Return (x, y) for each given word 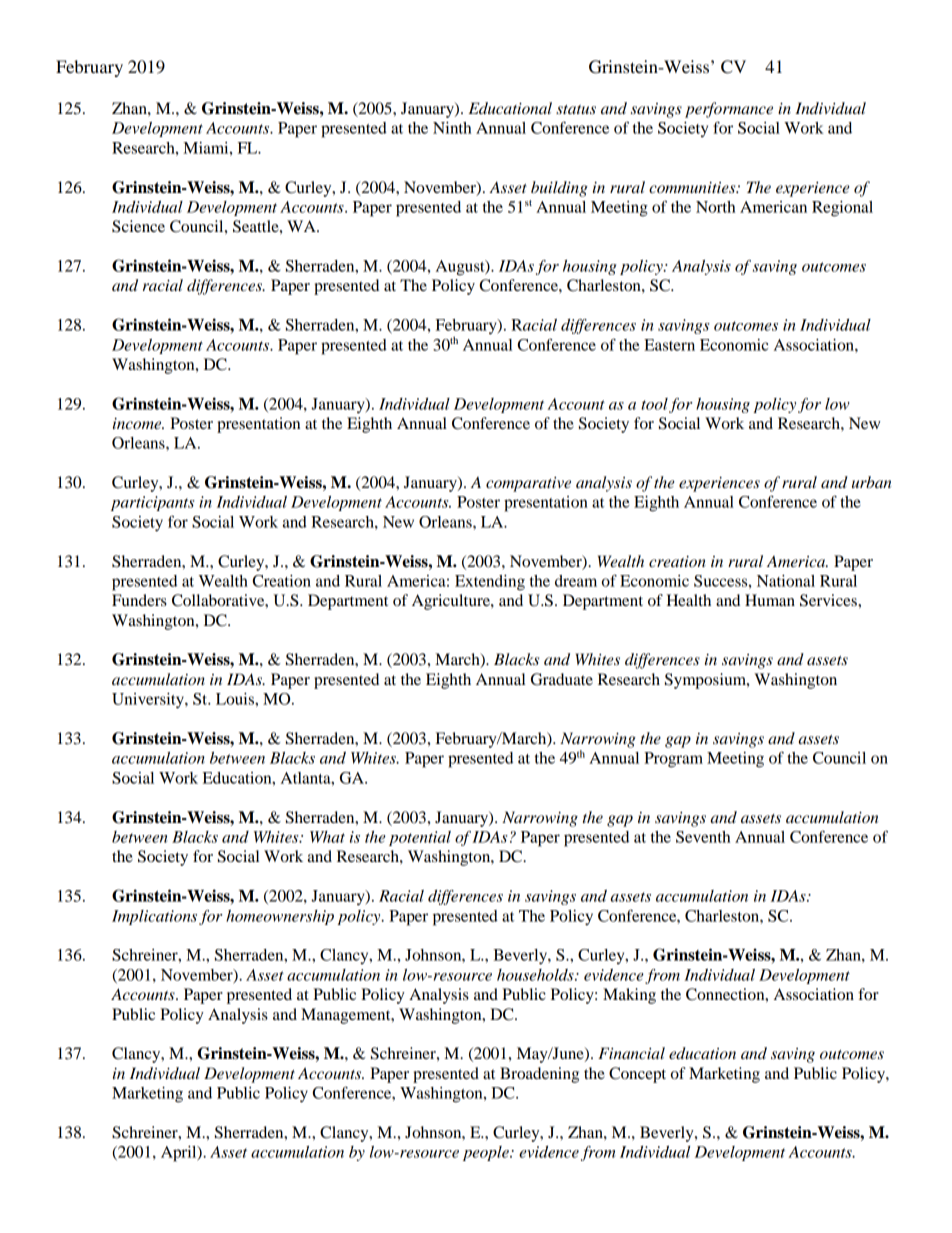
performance (729, 110)
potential (420, 838)
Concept (637, 1075)
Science (138, 226)
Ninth (452, 128)
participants (153, 503)
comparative (528, 484)
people (487, 1153)
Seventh (703, 837)
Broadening (539, 1075)
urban (872, 482)
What (327, 837)
